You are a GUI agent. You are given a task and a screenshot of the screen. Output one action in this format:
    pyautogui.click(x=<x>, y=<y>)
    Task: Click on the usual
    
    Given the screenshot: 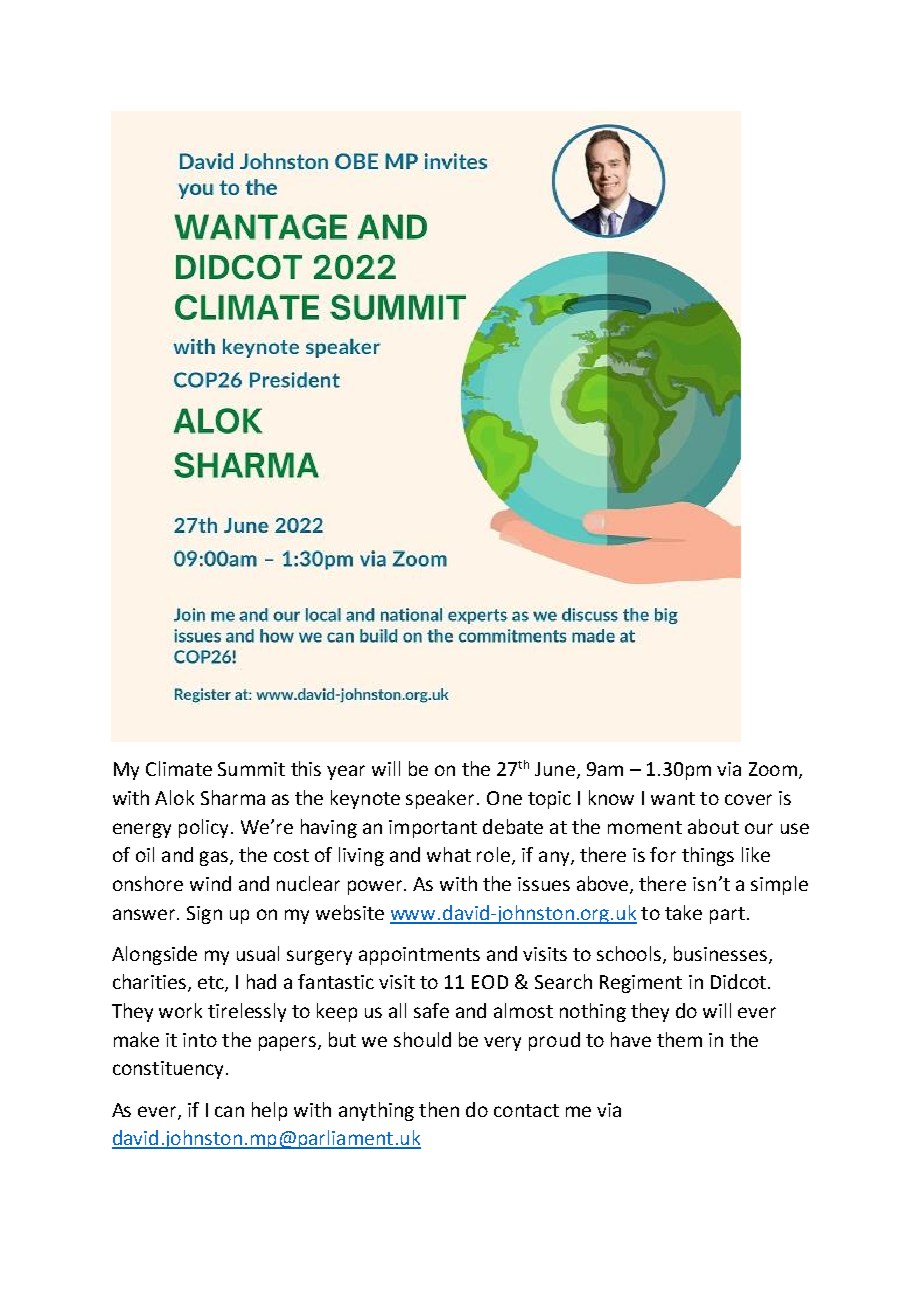 What is the action you would take?
    pyautogui.click(x=258, y=953)
